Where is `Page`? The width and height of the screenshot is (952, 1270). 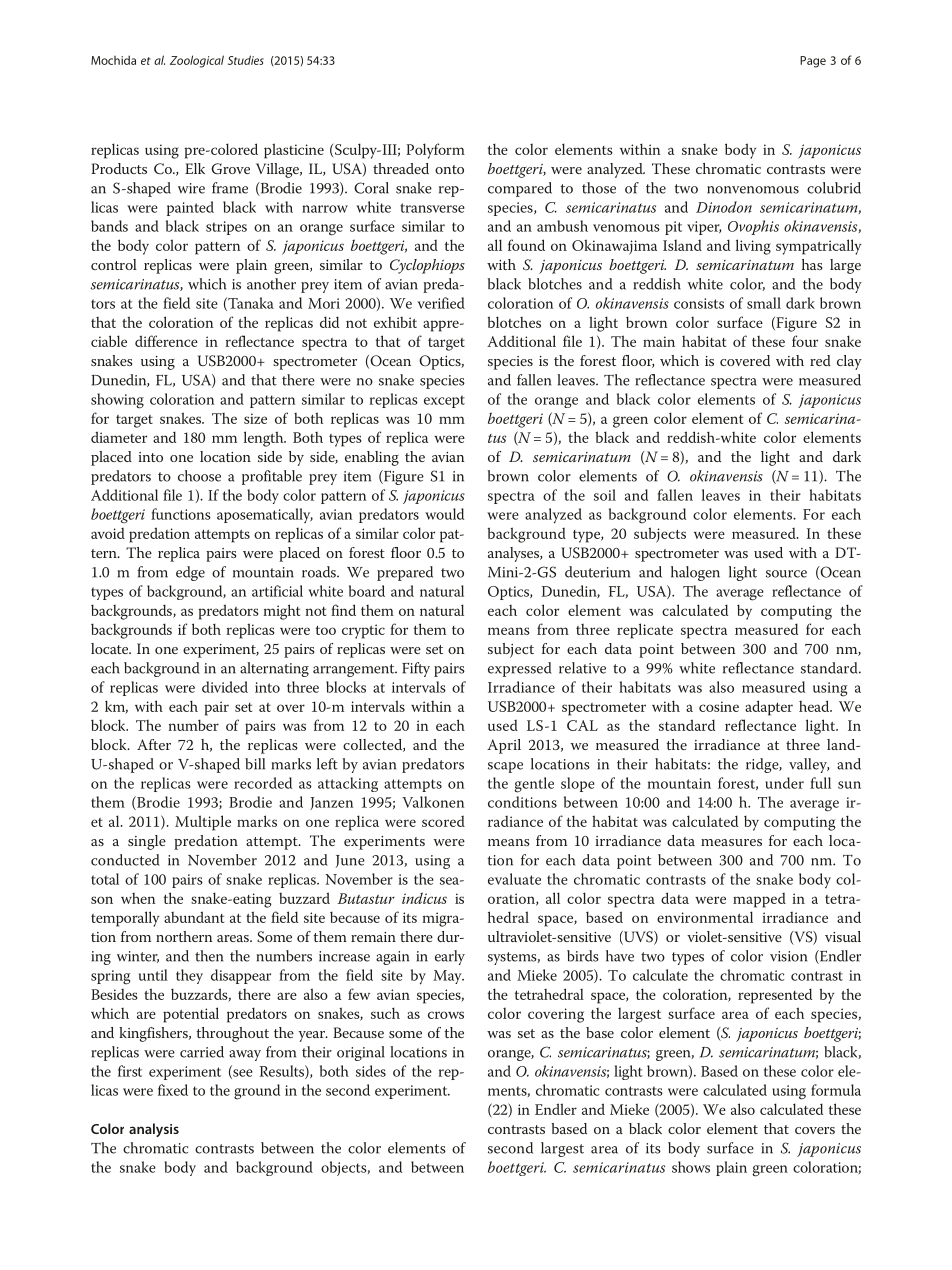
Page is located at coordinates (813, 62).
